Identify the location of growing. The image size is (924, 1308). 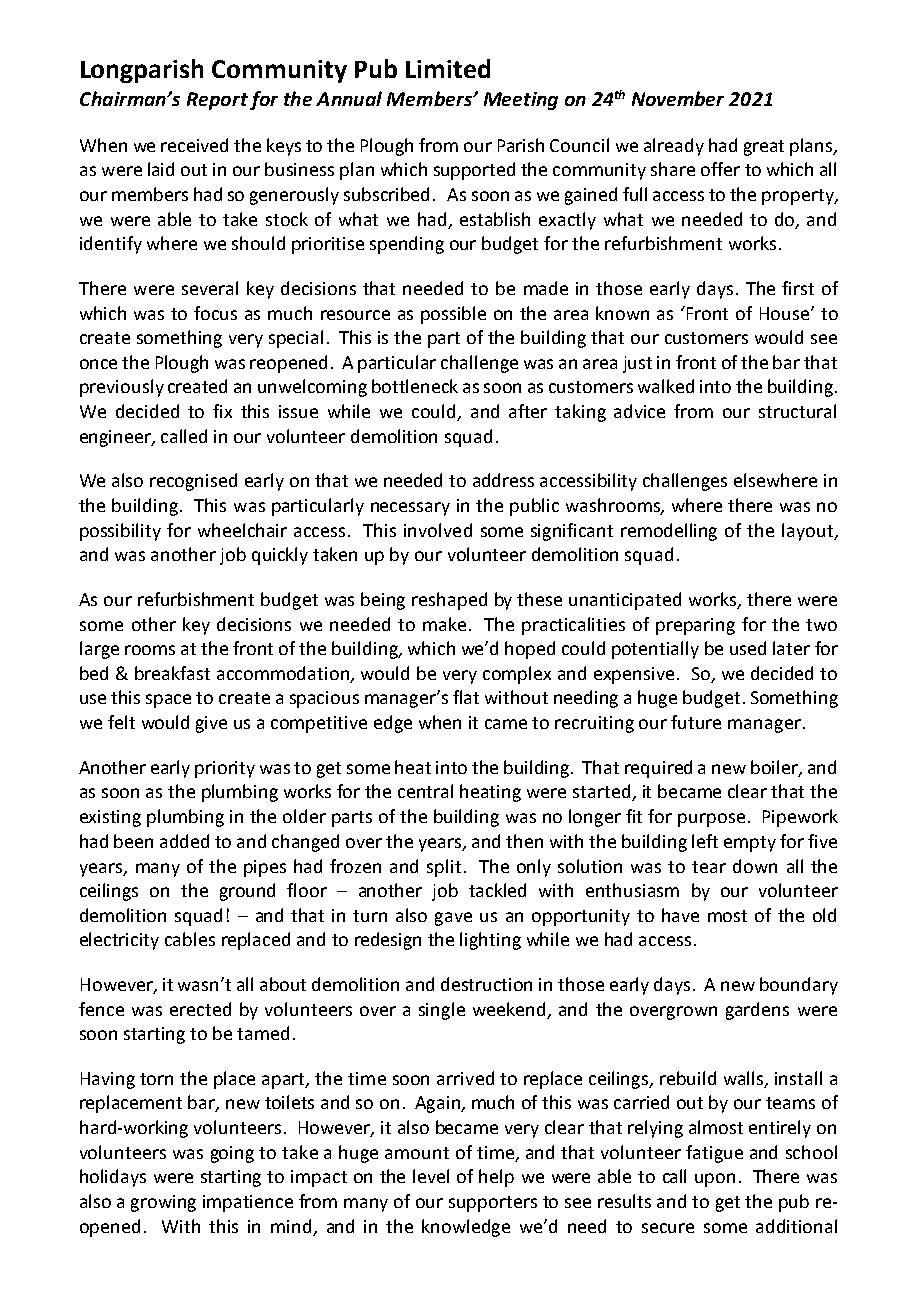
(163, 1203).
